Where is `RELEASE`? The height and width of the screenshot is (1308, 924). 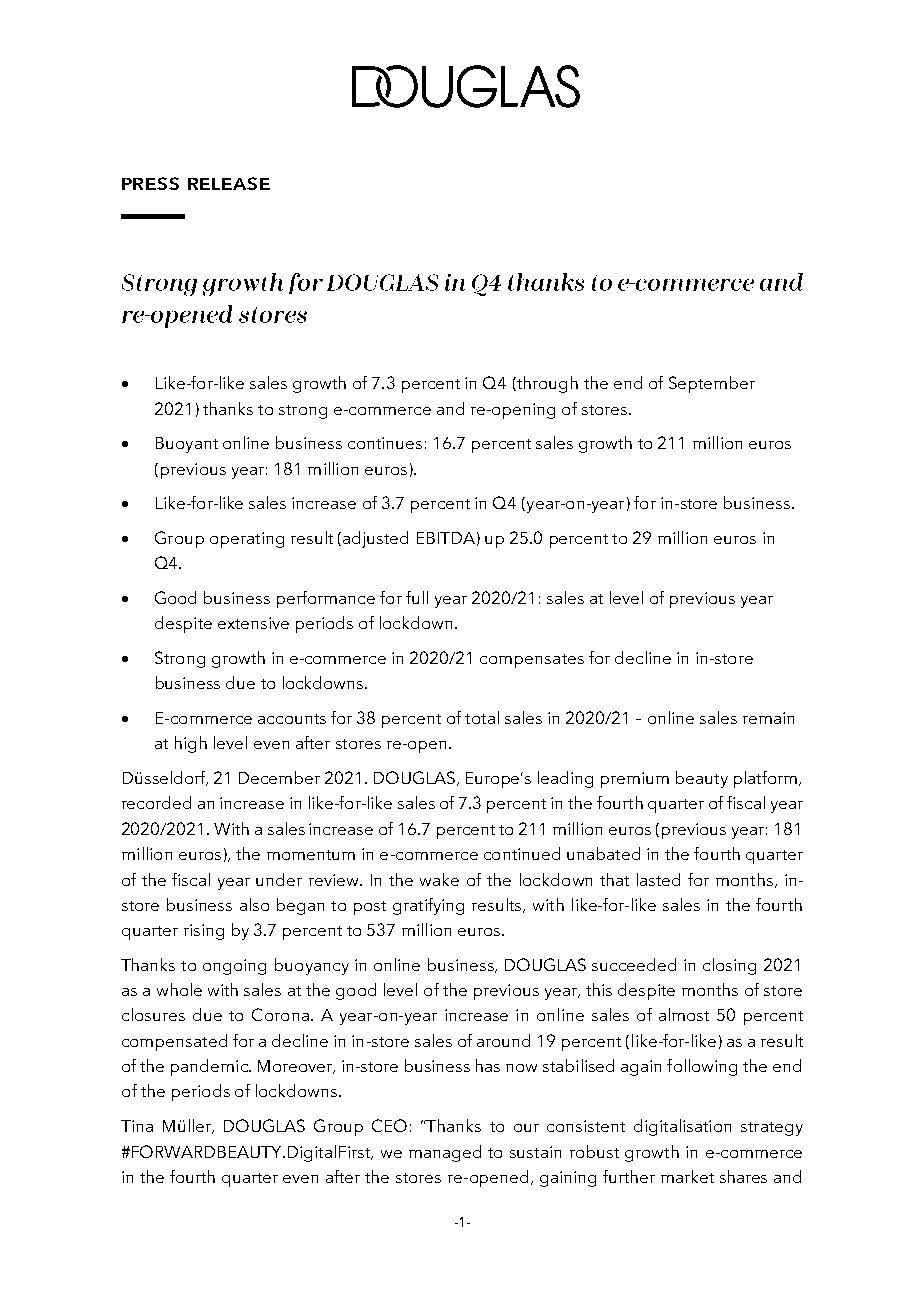
RELEASE is located at coordinates (229, 183).
